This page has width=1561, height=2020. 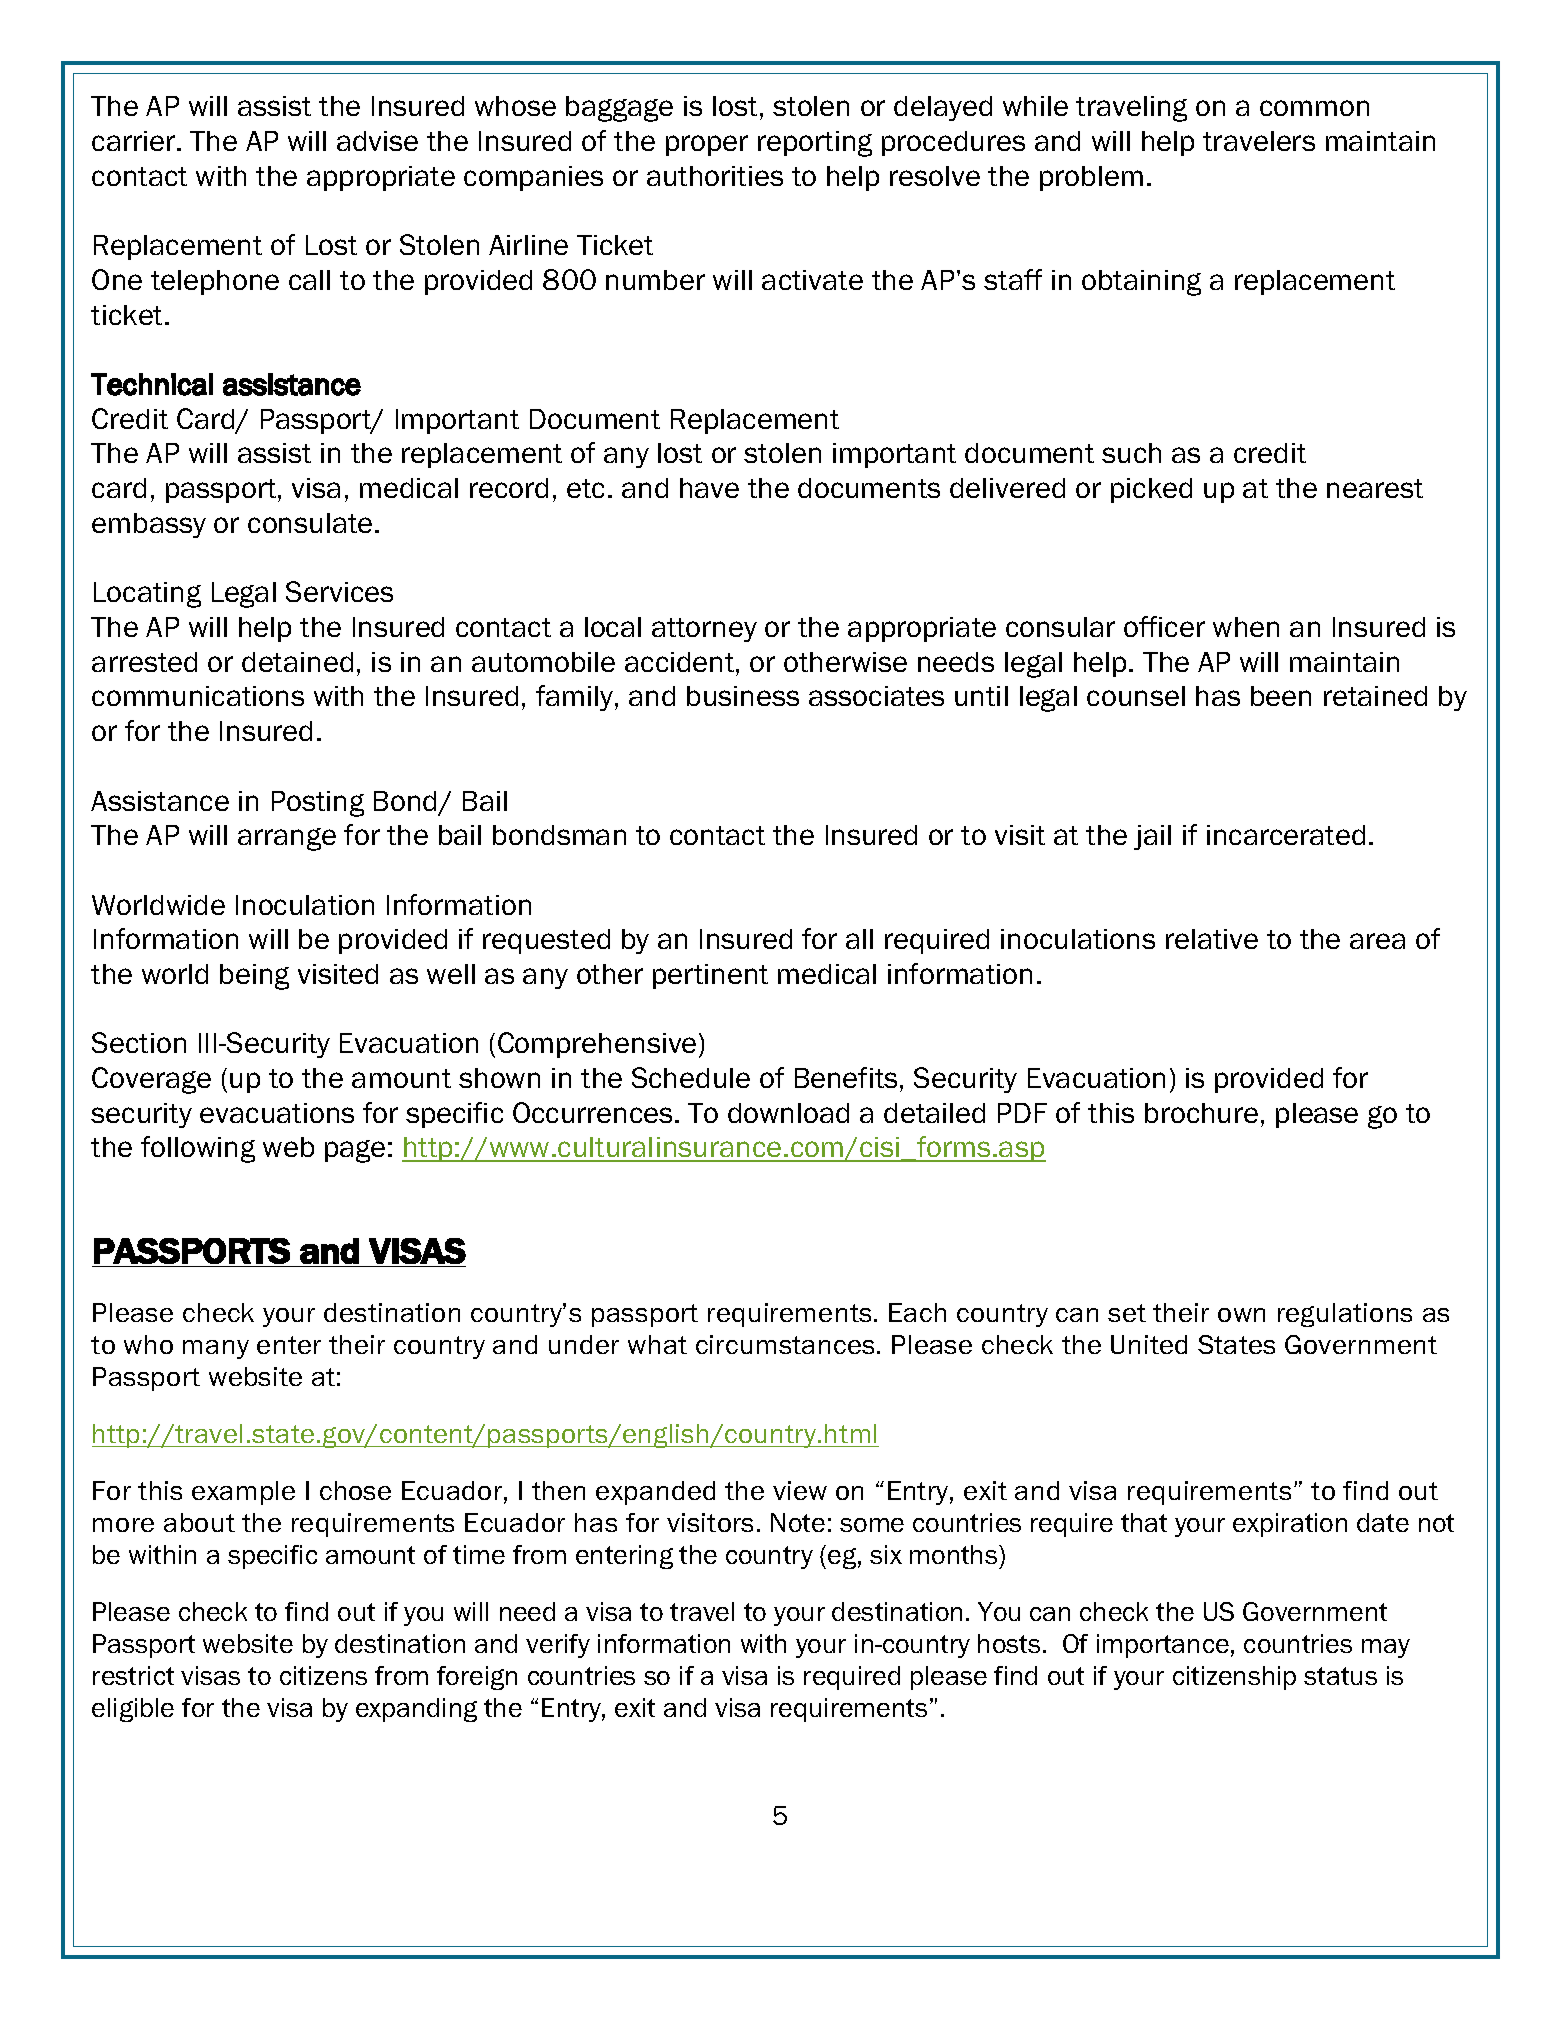 I want to click on PDF, so click(x=1022, y=1113).
